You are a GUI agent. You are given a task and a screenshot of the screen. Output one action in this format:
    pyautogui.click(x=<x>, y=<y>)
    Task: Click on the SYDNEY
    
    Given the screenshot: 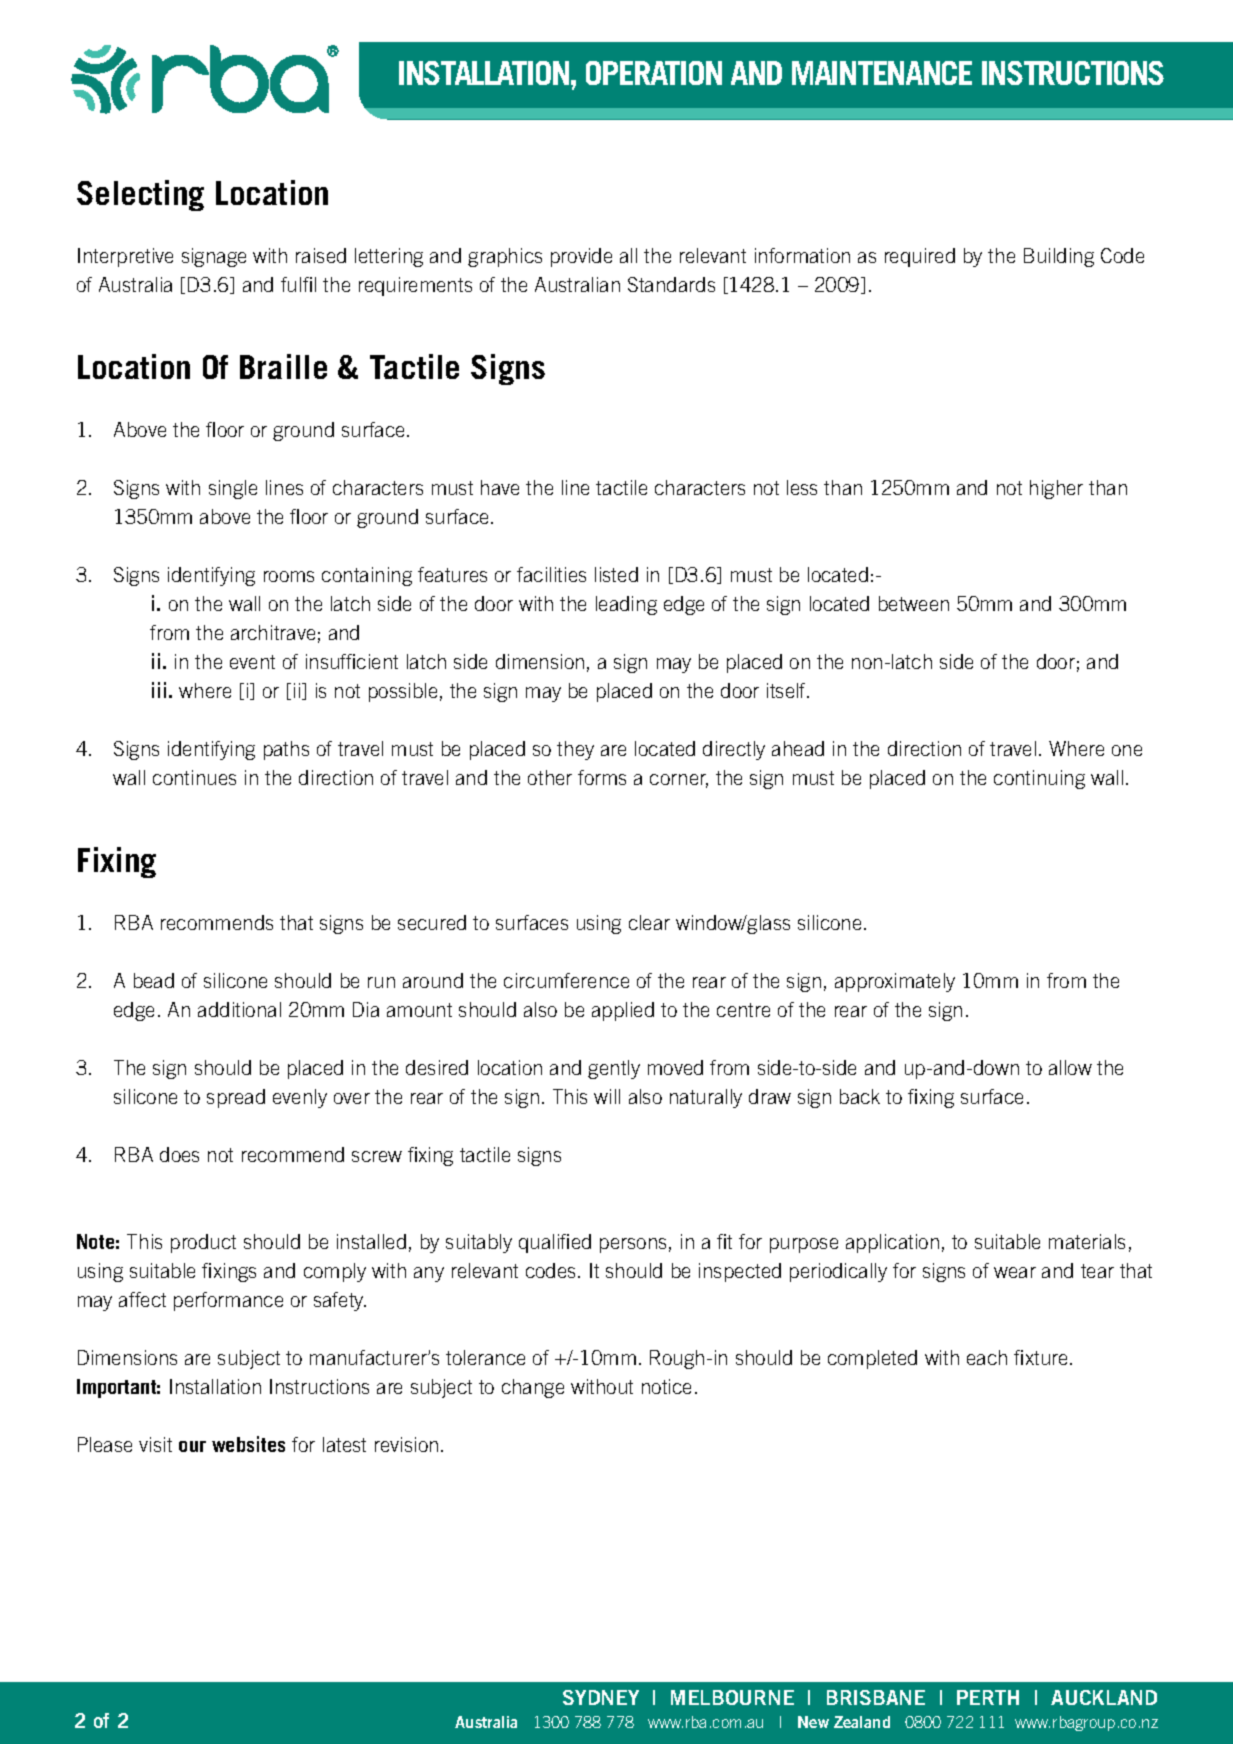 What is the action you would take?
    pyautogui.click(x=601, y=1697)
